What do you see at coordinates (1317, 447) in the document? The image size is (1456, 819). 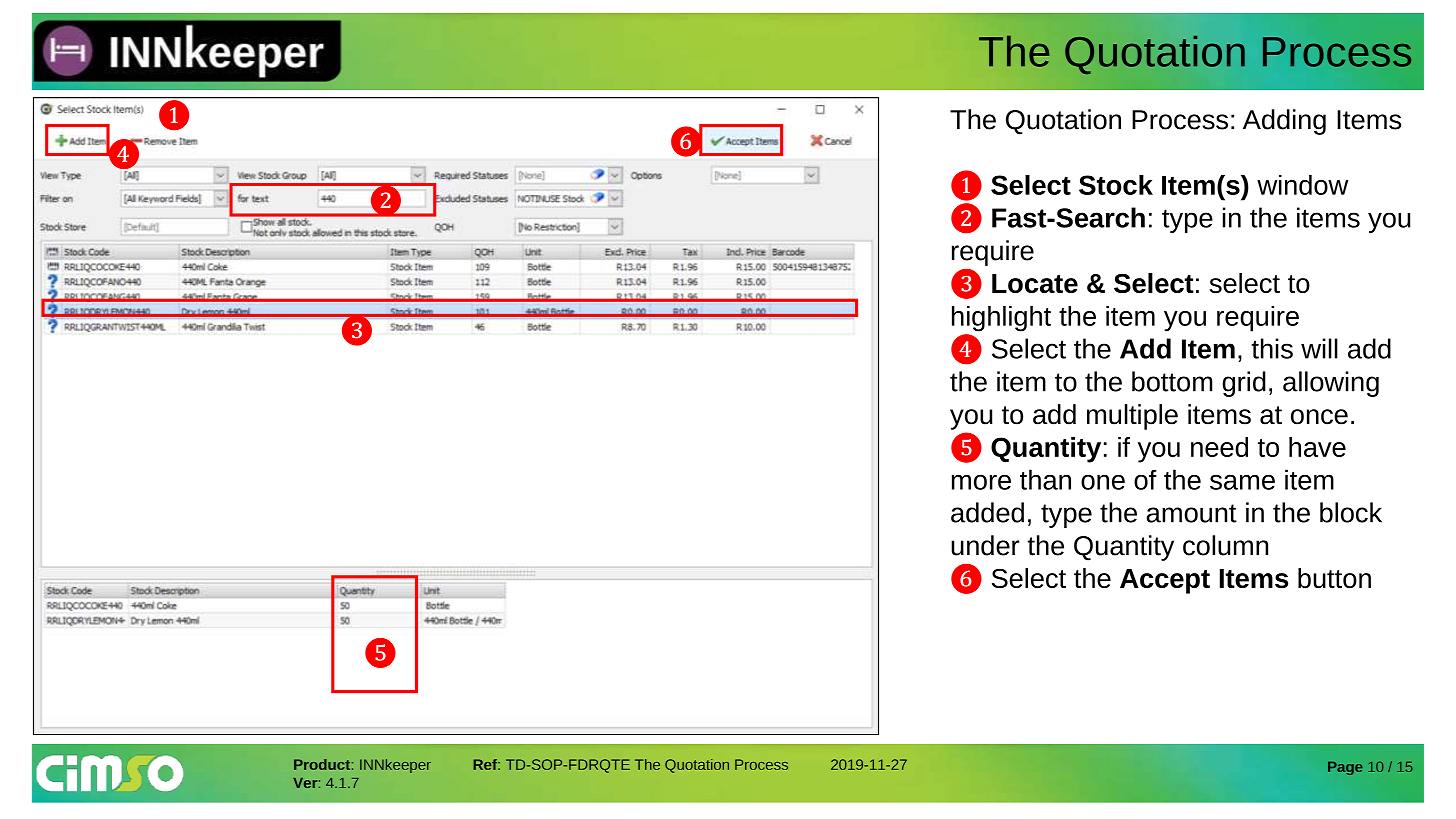 I see `have` at bounding box center [1317, 447].
